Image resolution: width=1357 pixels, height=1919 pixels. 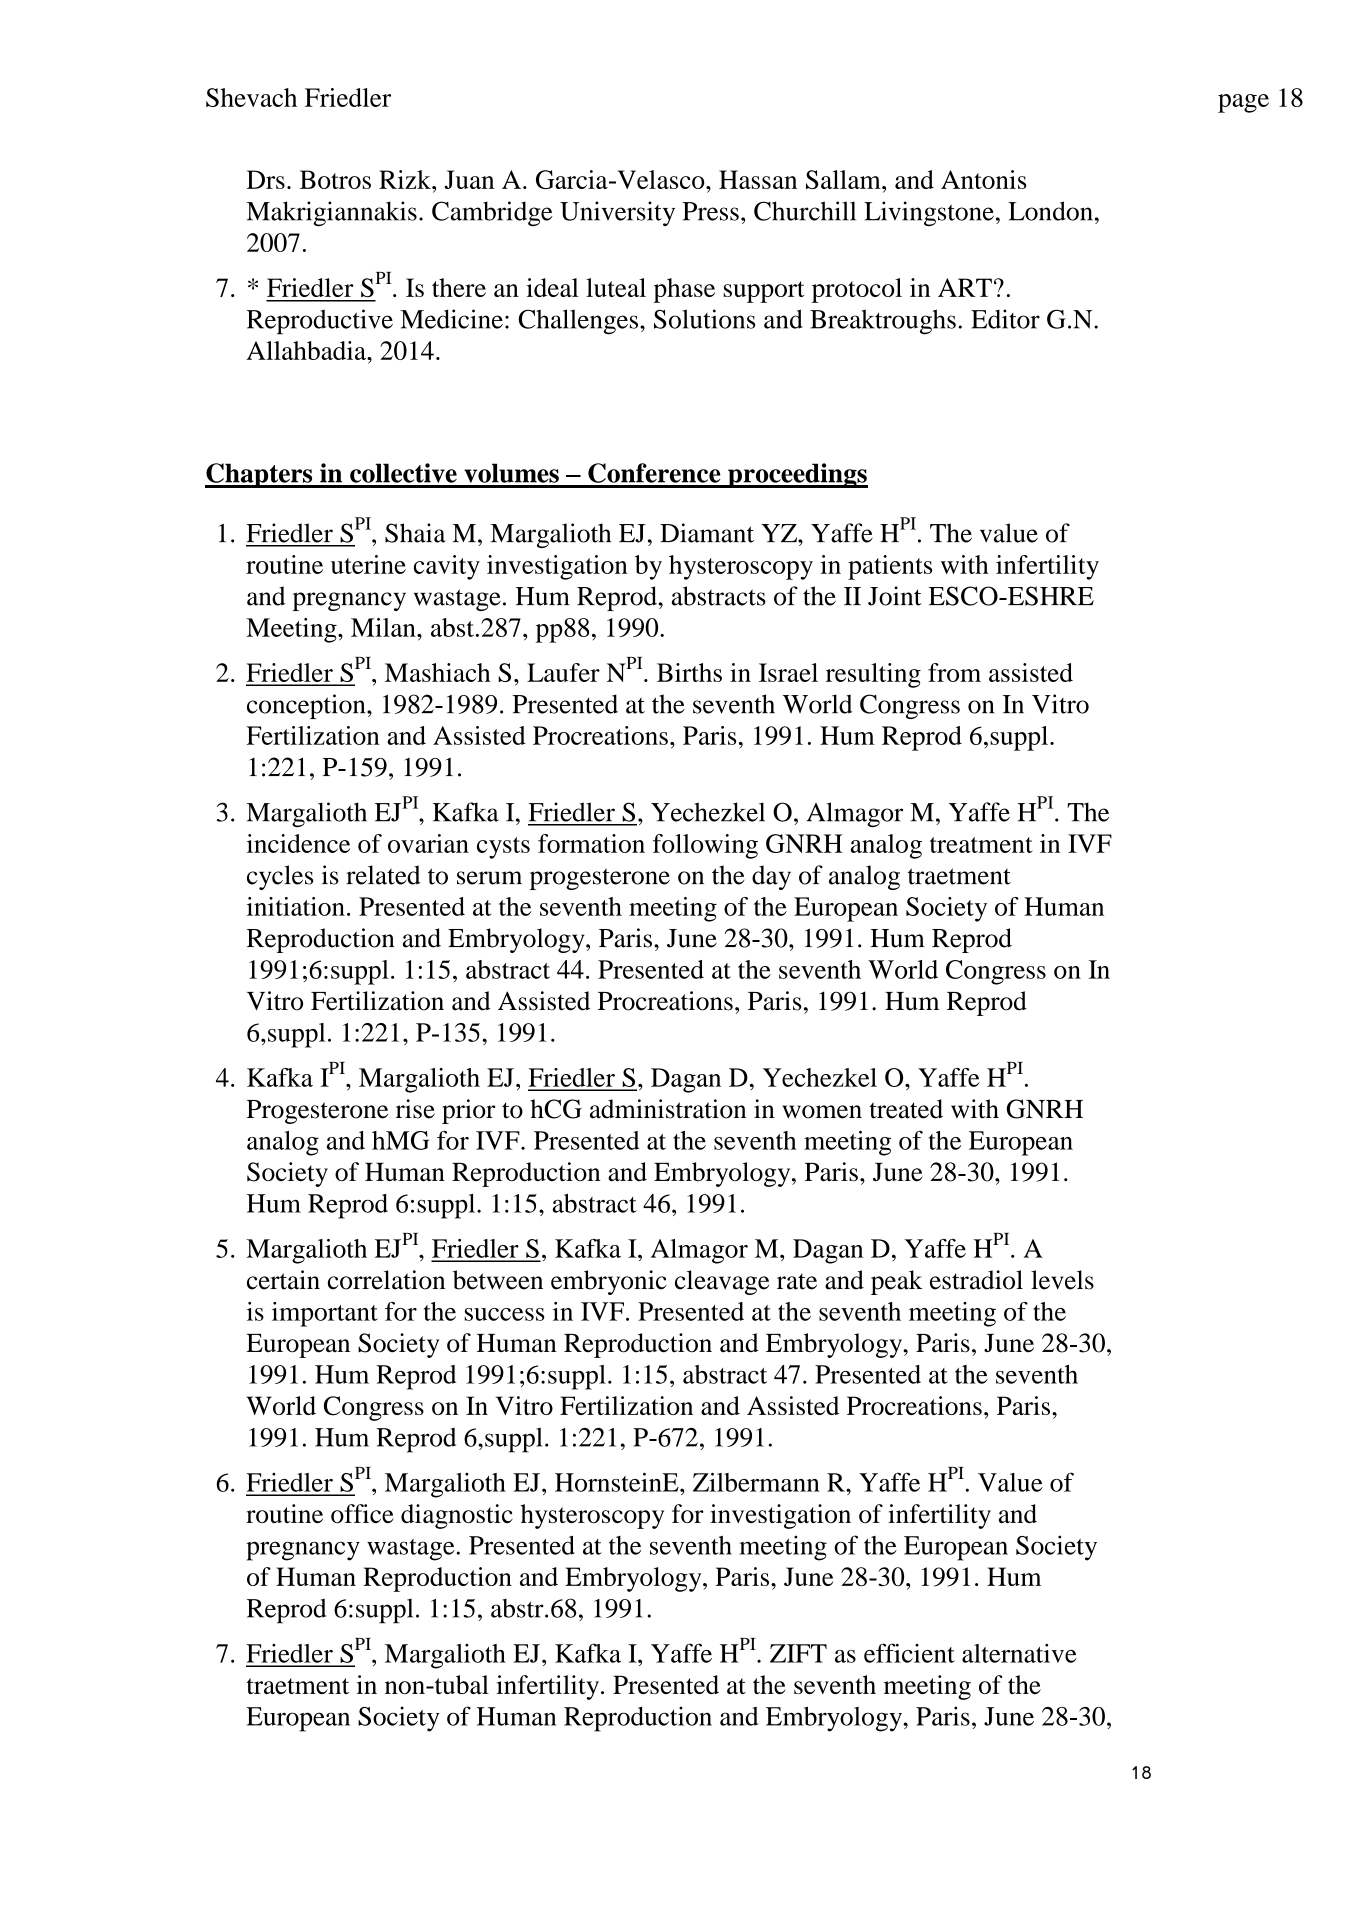 I want to click on London, so click(x=1050, y=211).
